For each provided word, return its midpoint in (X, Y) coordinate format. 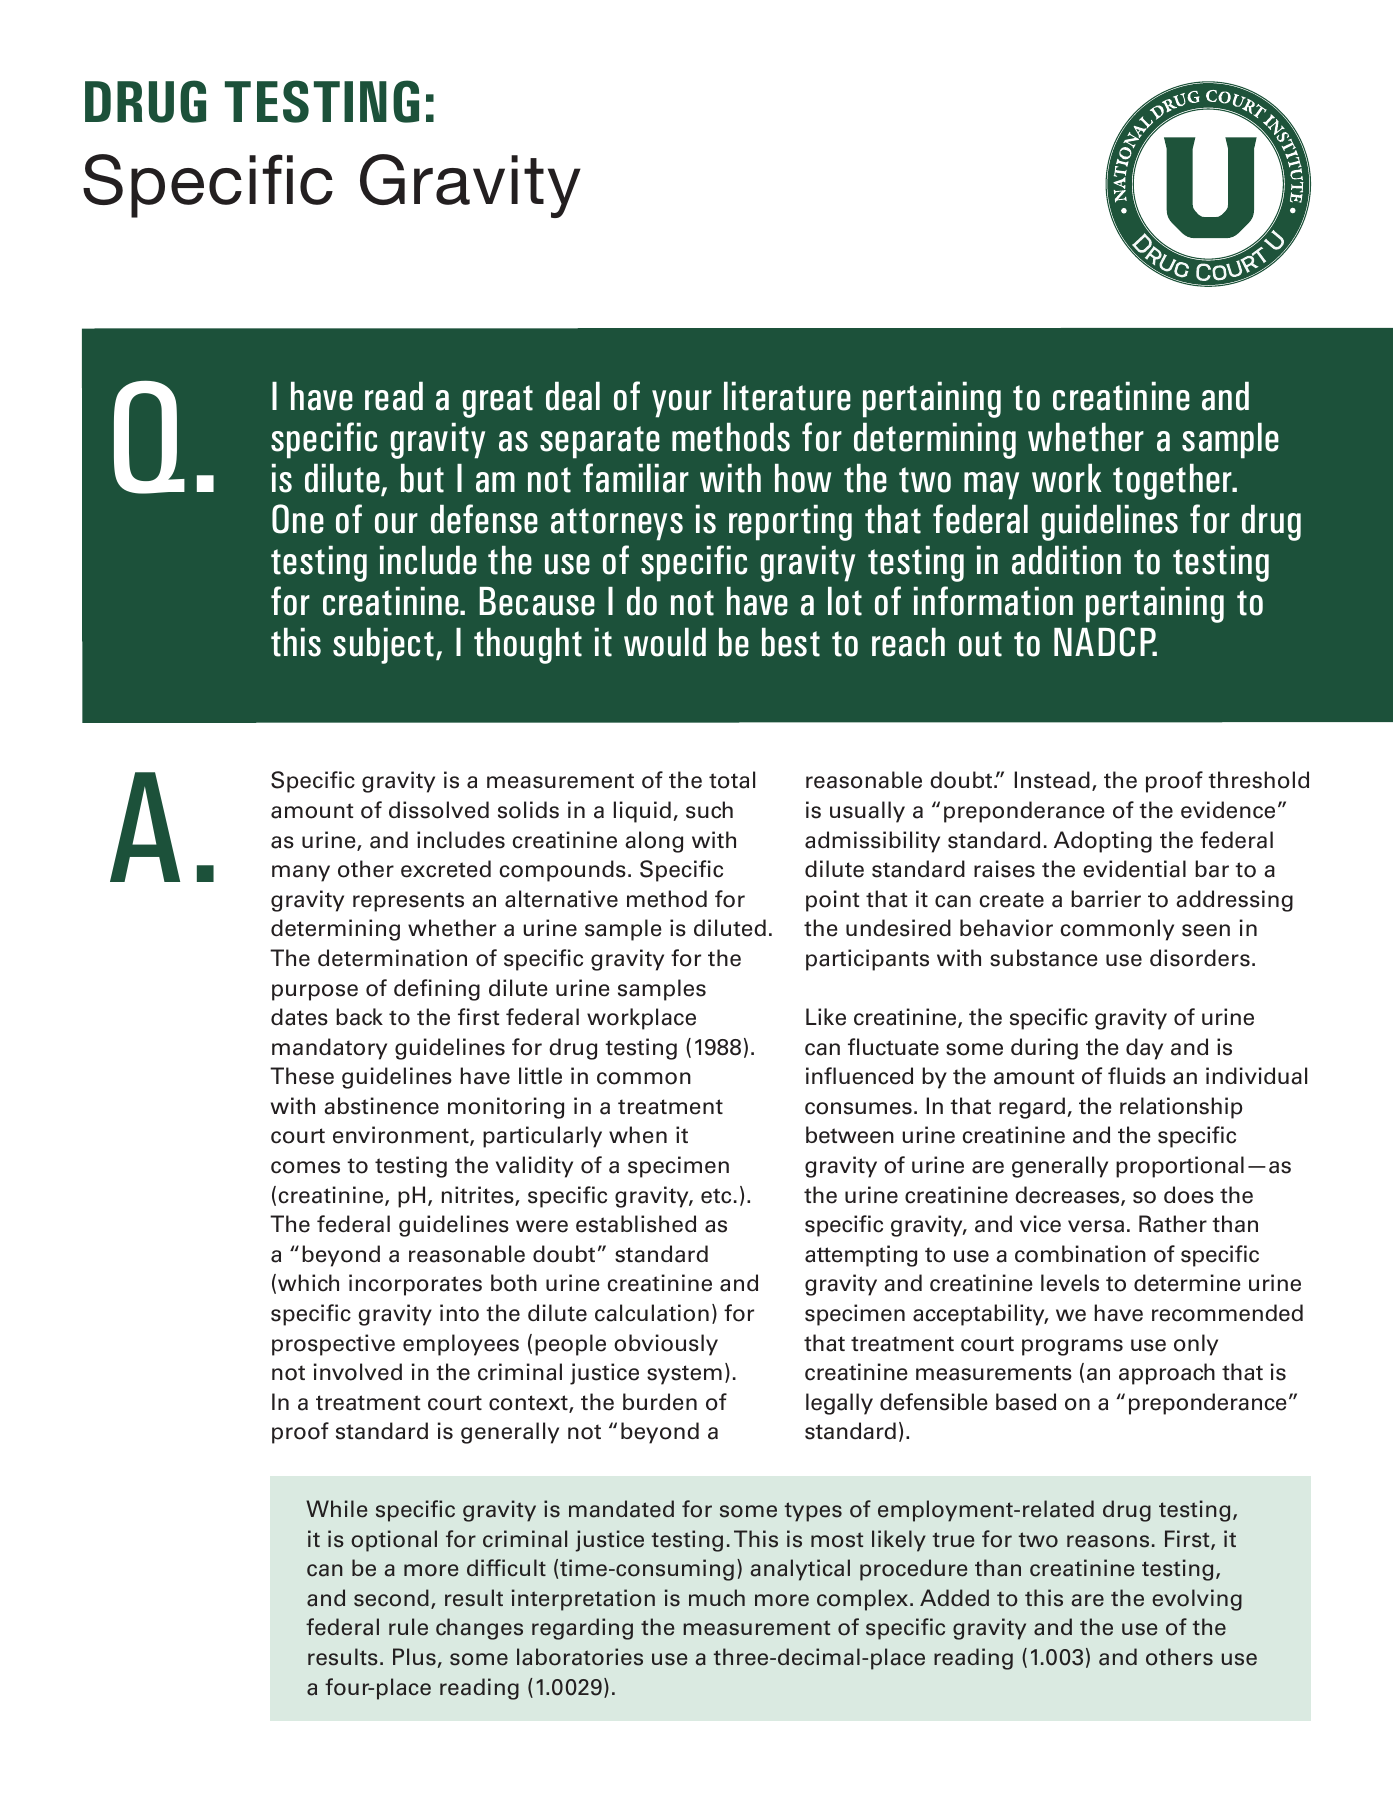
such (709, 810)
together (1173, 481)
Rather (1173, 1224)
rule (408, 1627)
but (422, 478)
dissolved (439, 810)
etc (716, 1196)
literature (787, 396)
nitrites (479, 1196)
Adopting (1103, 842)
